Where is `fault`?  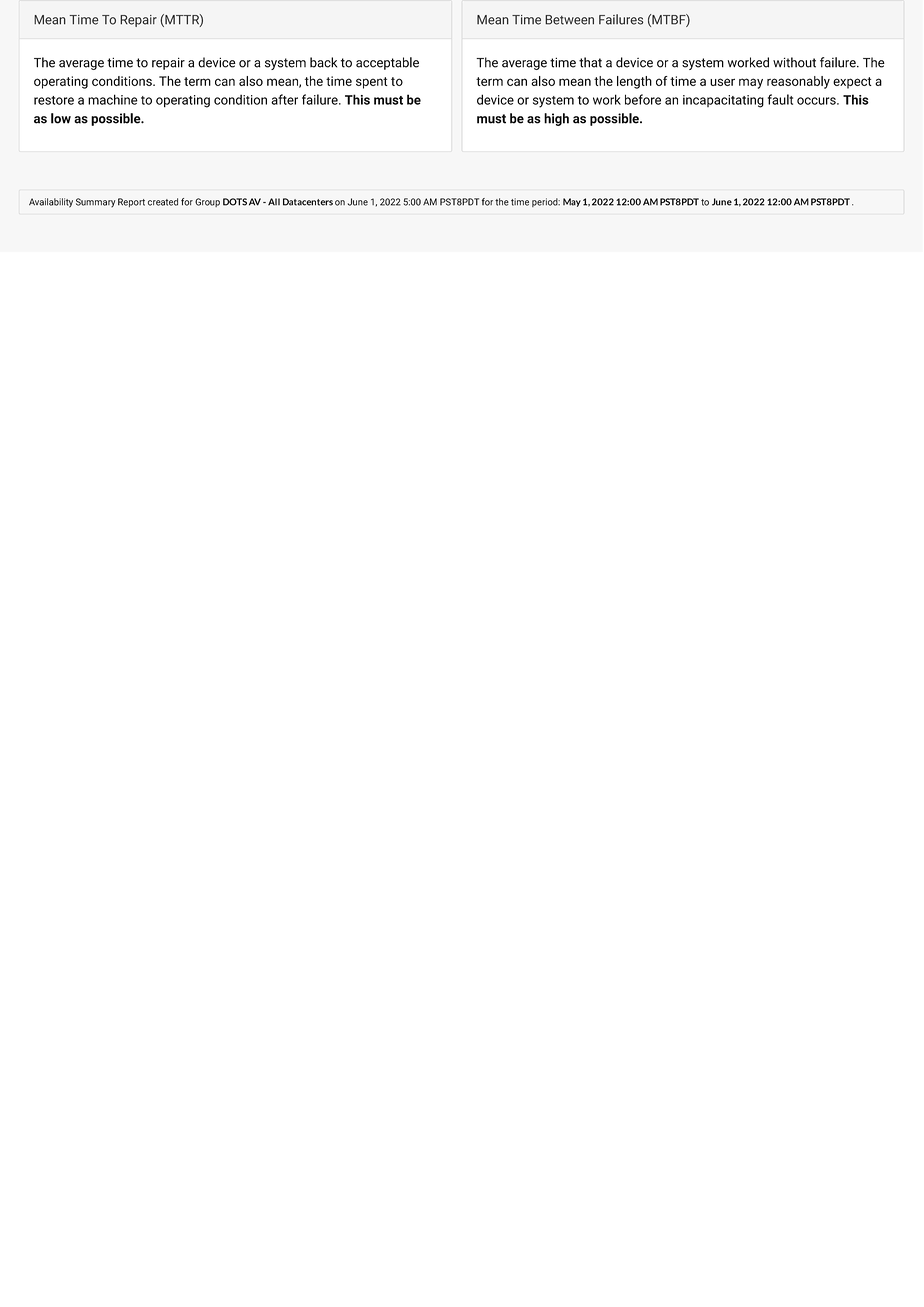 fault is located at coordinates (780, 99).
